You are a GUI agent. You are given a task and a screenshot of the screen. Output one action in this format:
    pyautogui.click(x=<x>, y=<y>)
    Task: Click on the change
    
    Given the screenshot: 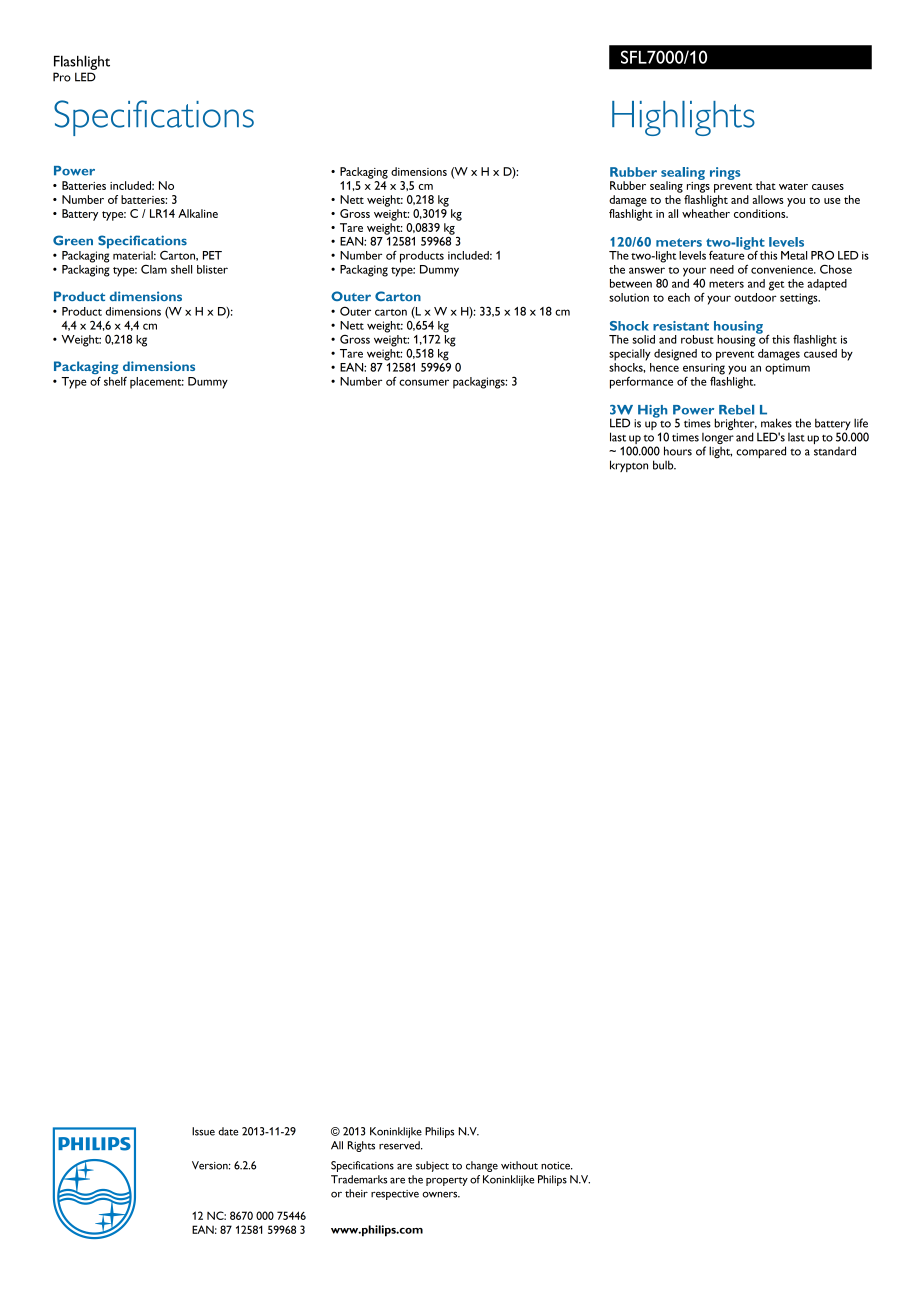 What is the action you would take?
    pyautogui.click(x=482, y=1166)
